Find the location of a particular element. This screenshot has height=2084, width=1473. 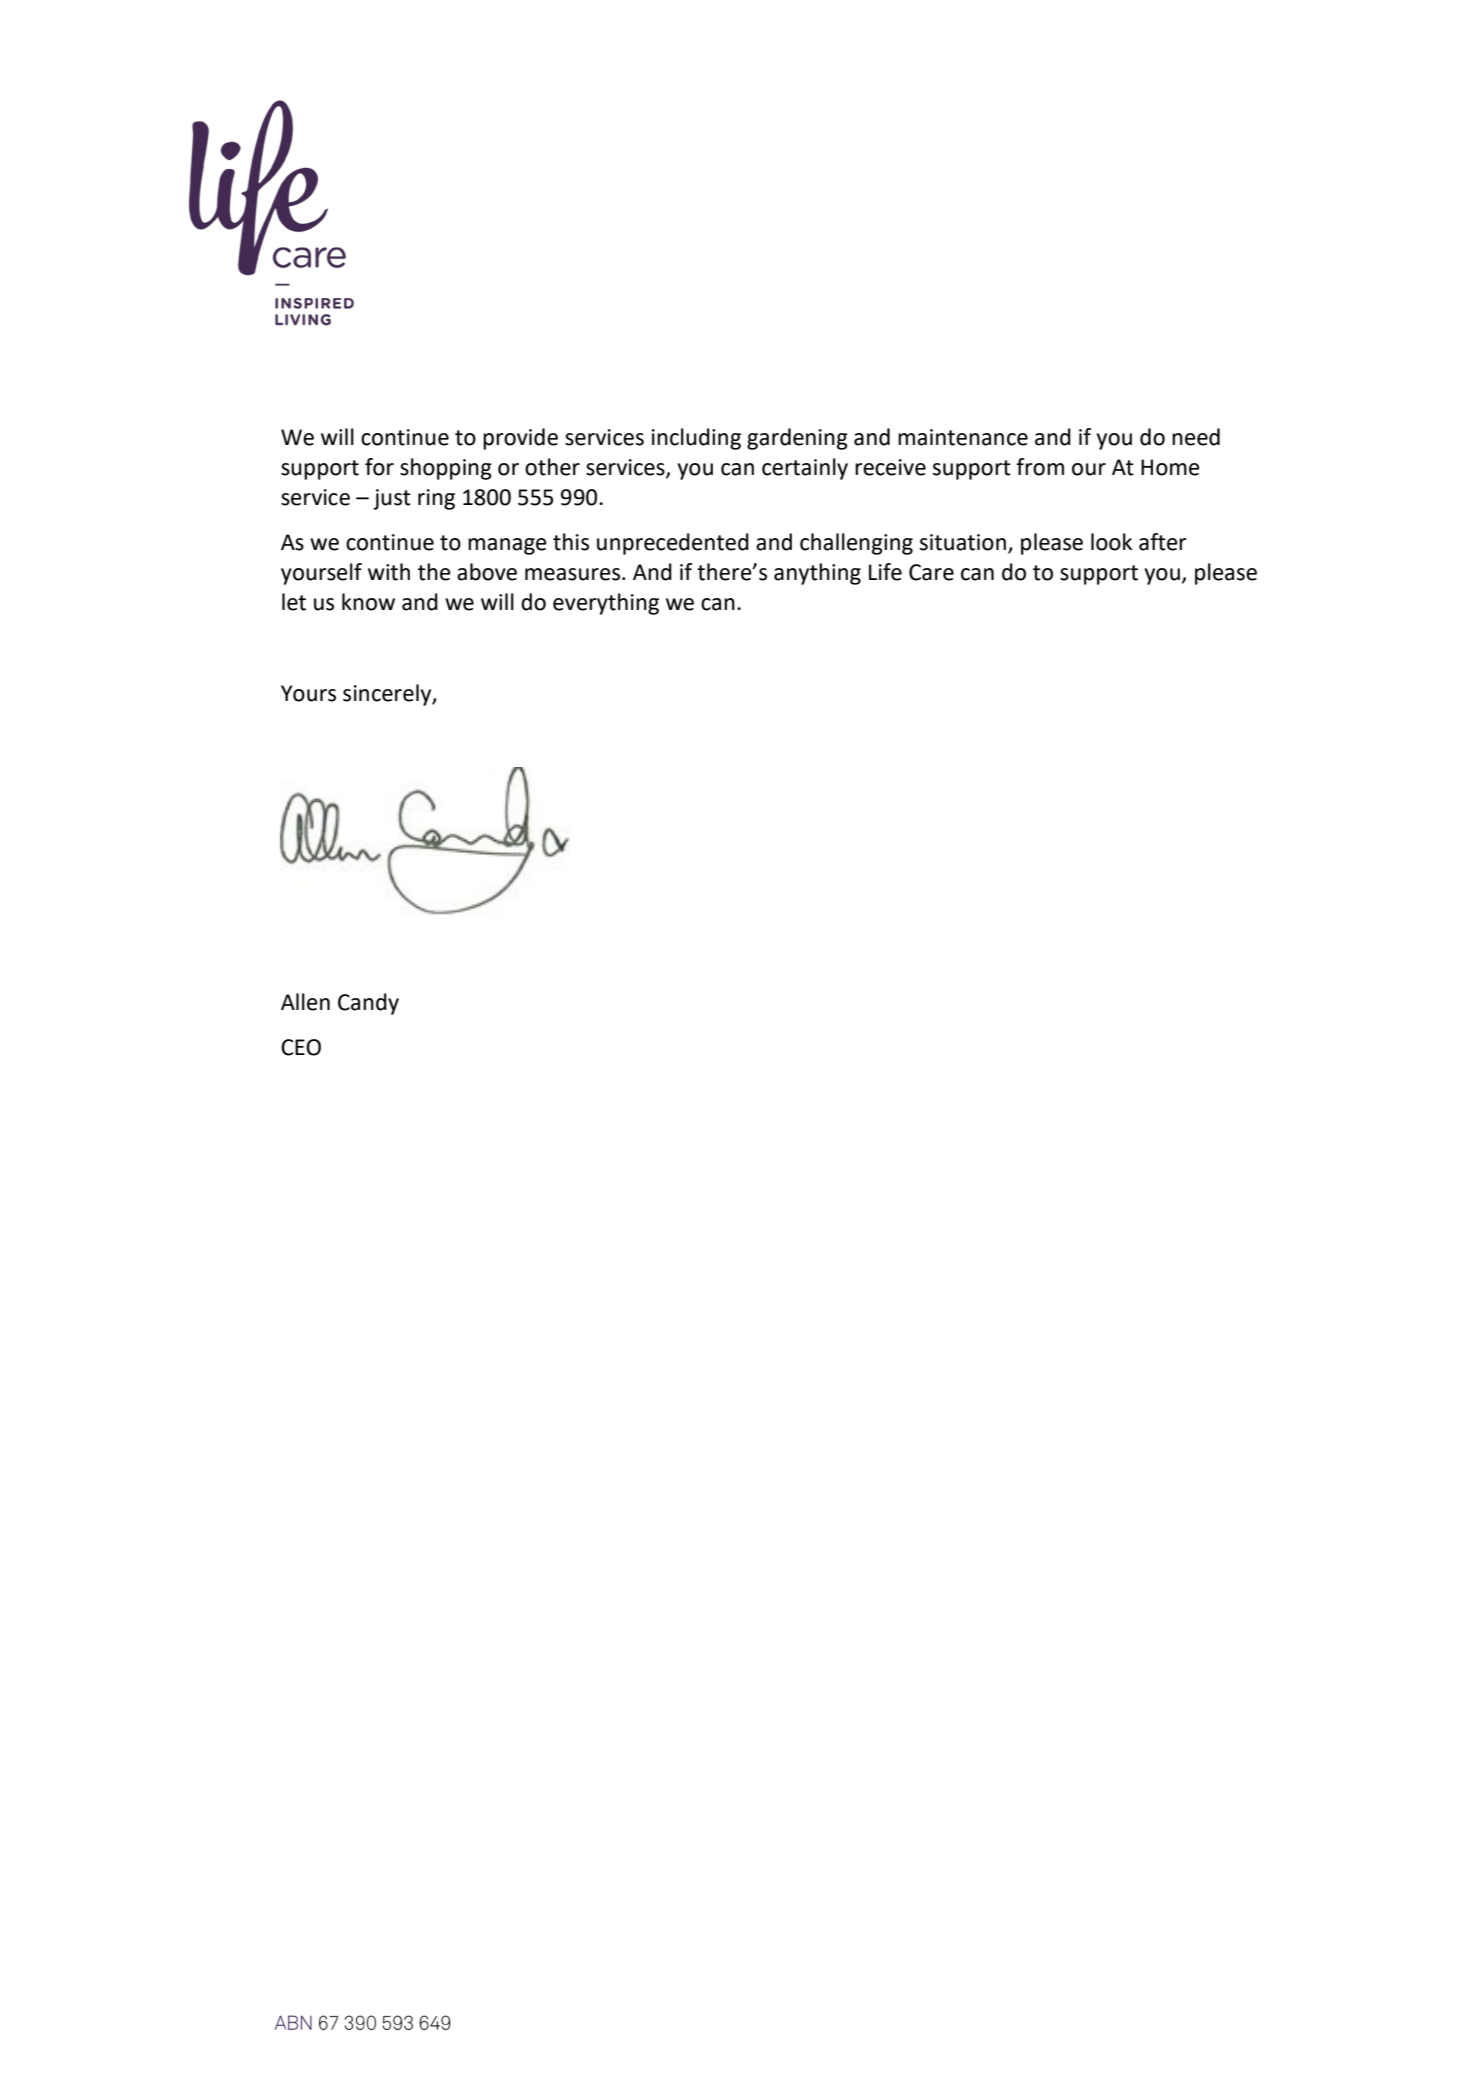

anything is located at coordinates (817, 574).
